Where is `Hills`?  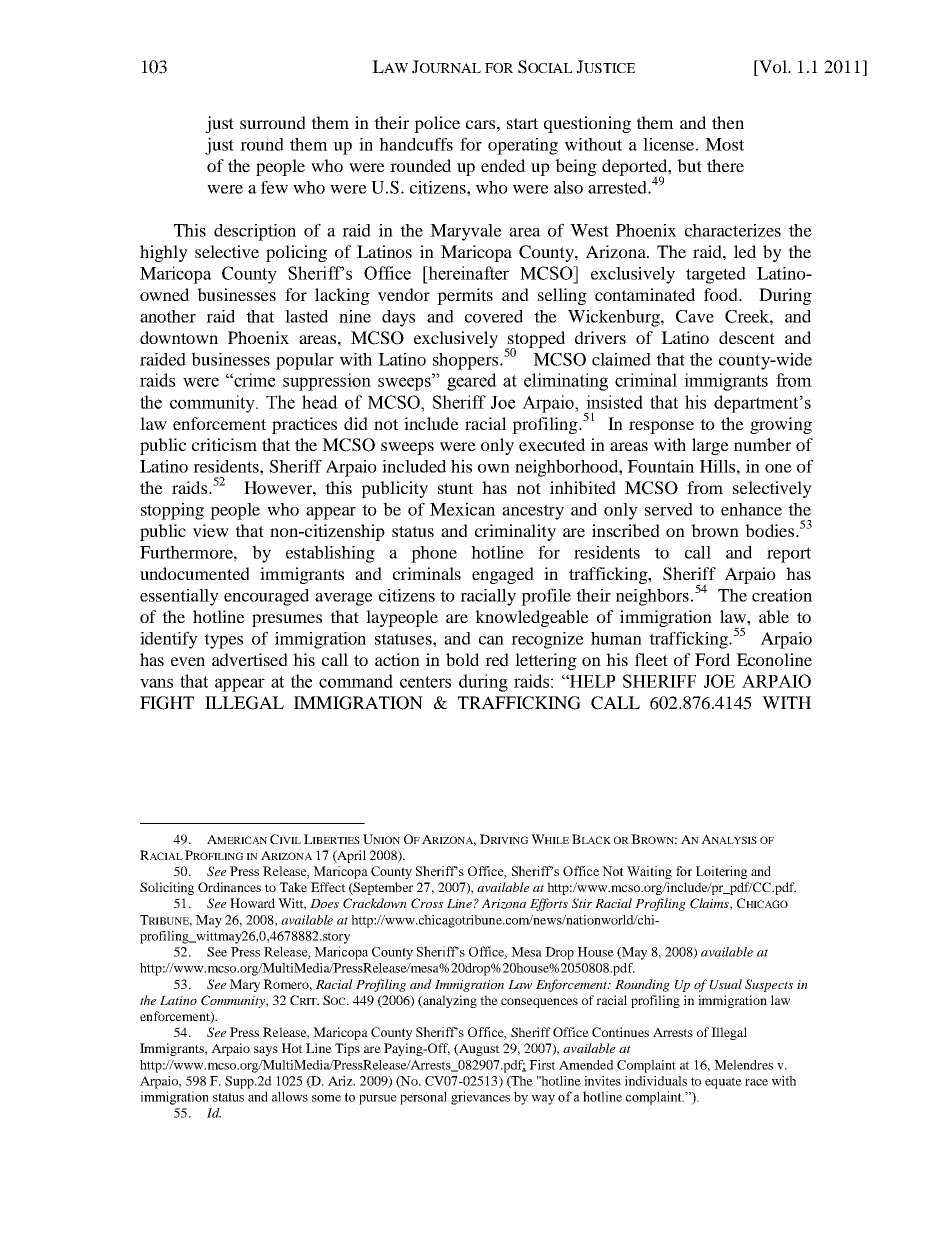
Hills is located at coordinates (717, 466).
